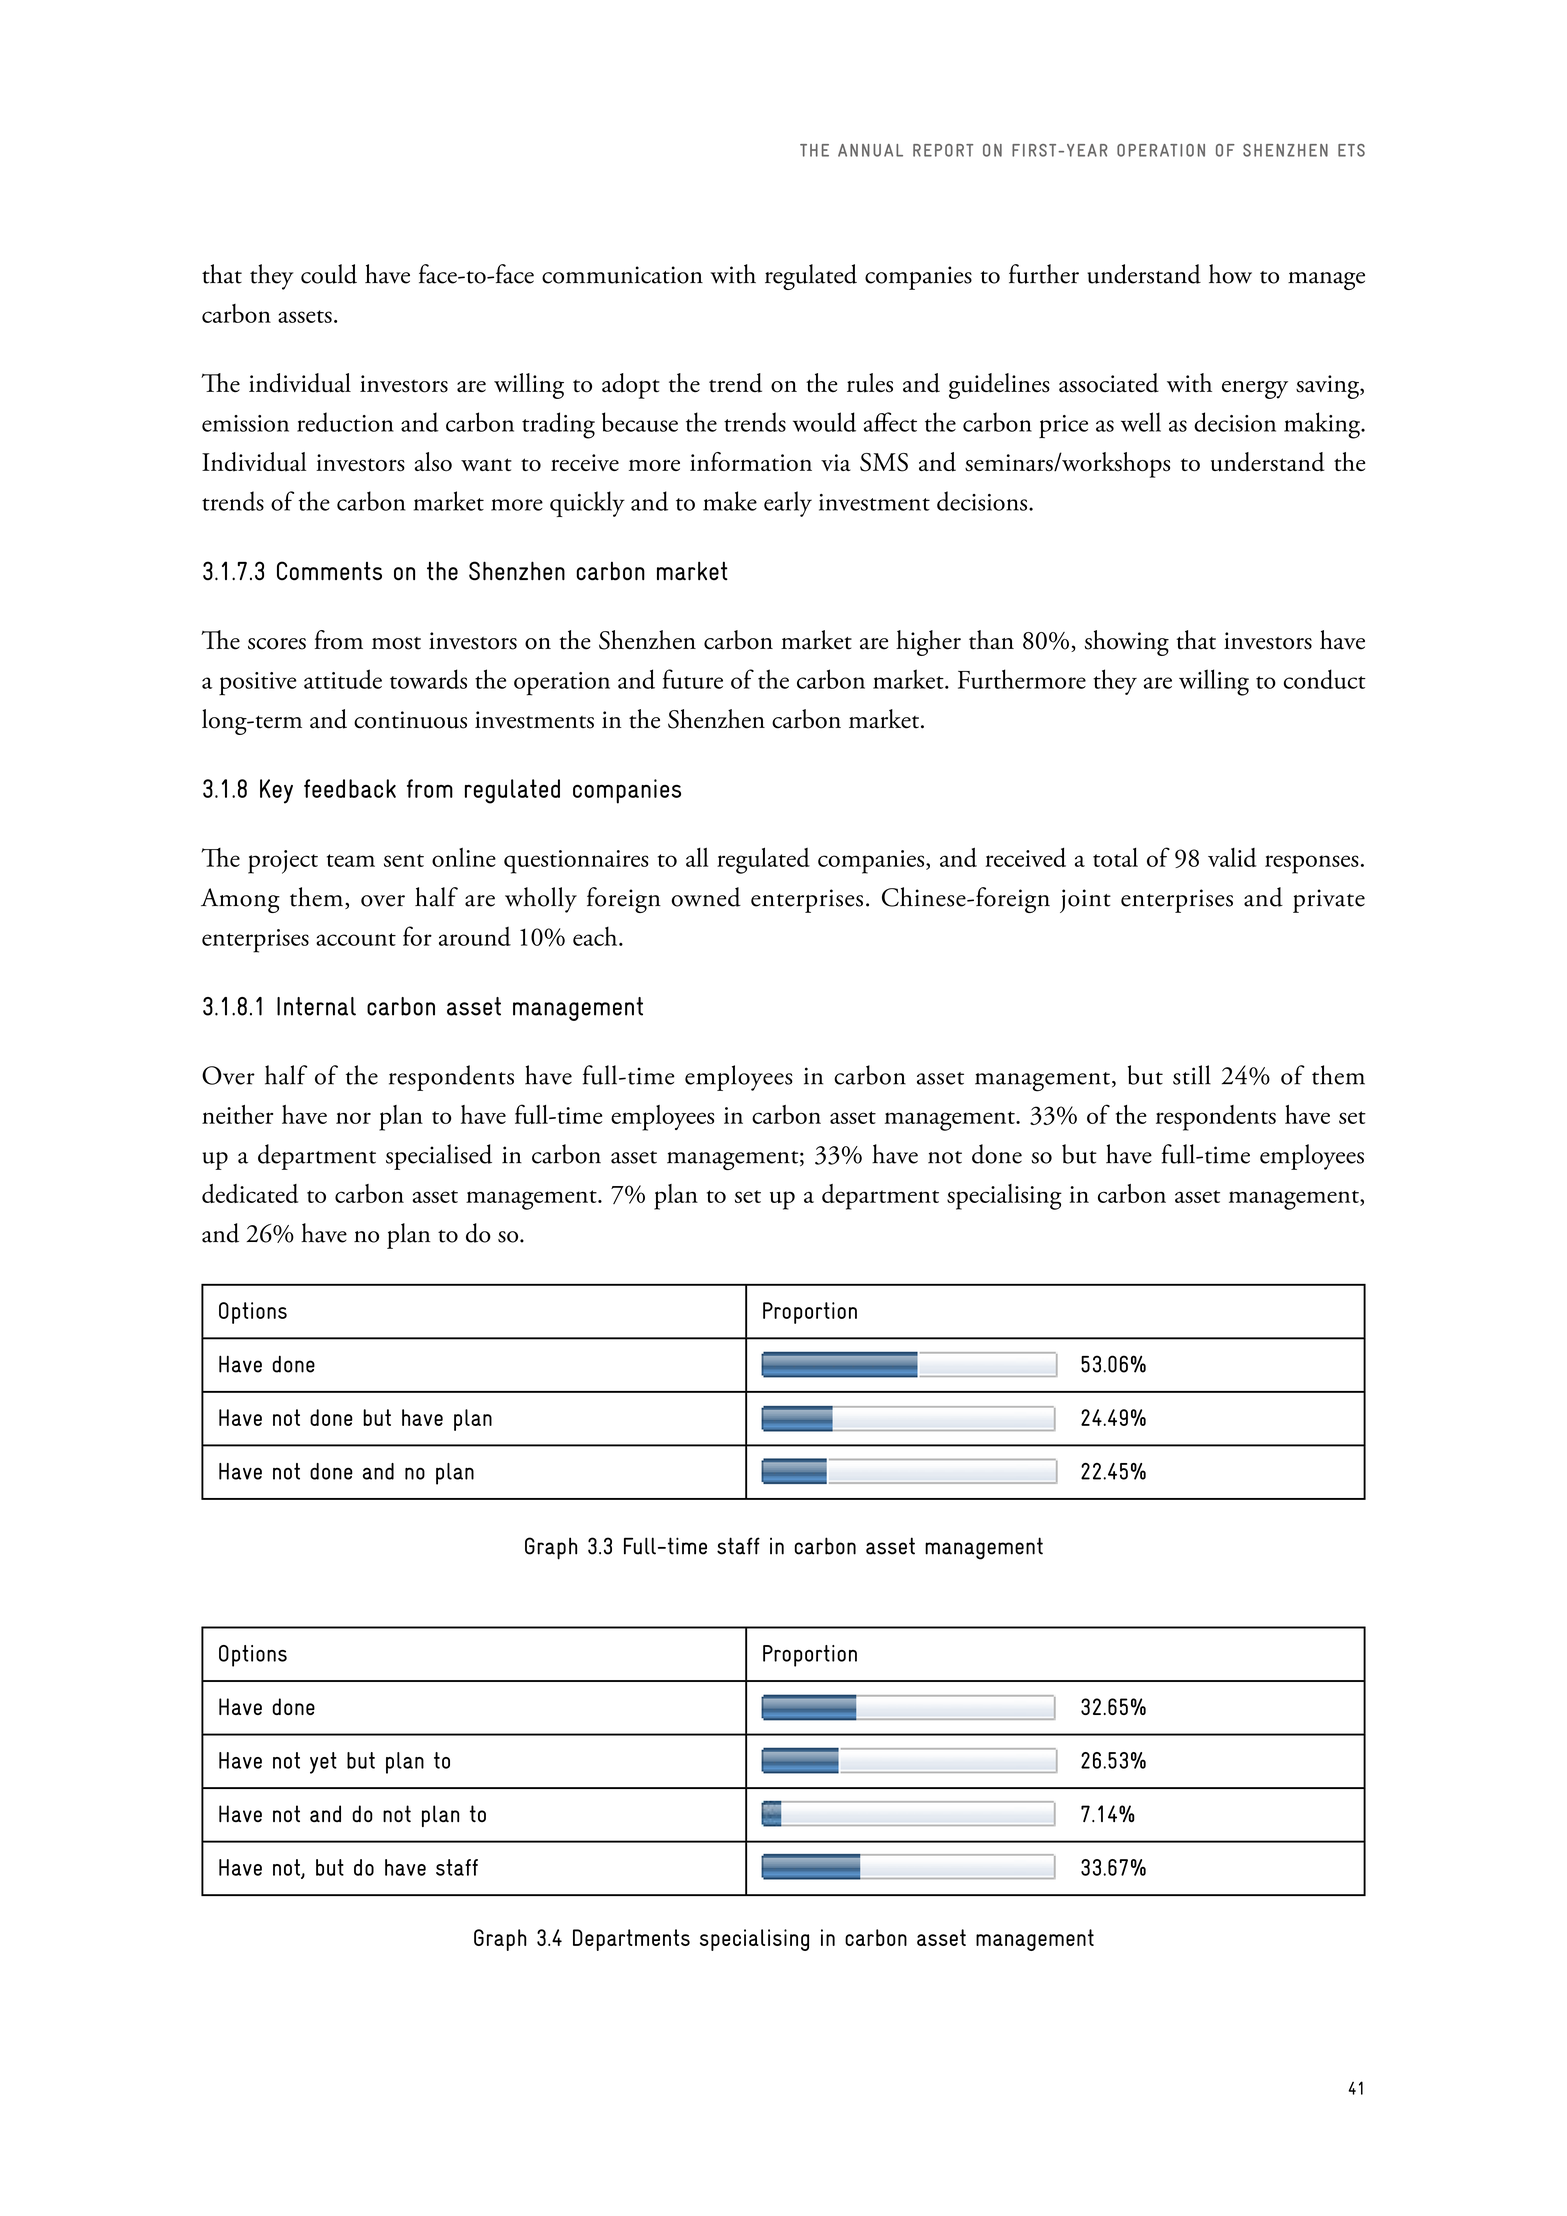 Image resolution: width=1567 pixels, height=2216 pixels. I want to click on joint, so click(1085, 901).
